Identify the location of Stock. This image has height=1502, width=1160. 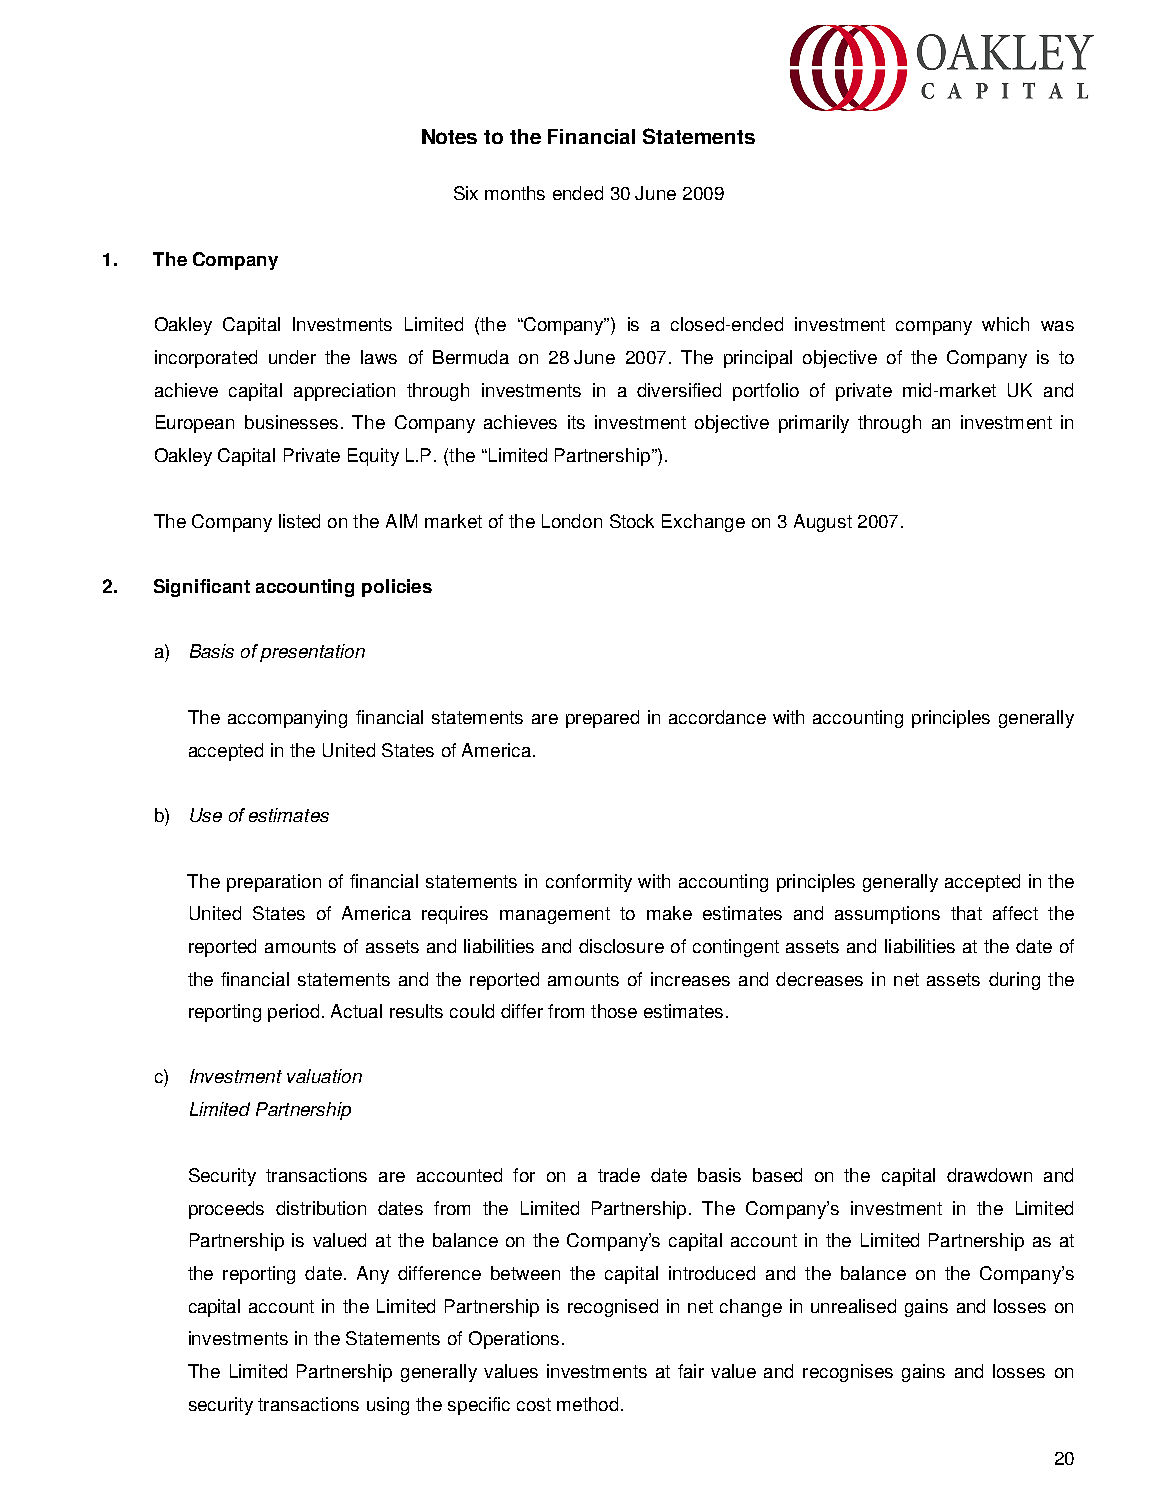
(632, 521).
